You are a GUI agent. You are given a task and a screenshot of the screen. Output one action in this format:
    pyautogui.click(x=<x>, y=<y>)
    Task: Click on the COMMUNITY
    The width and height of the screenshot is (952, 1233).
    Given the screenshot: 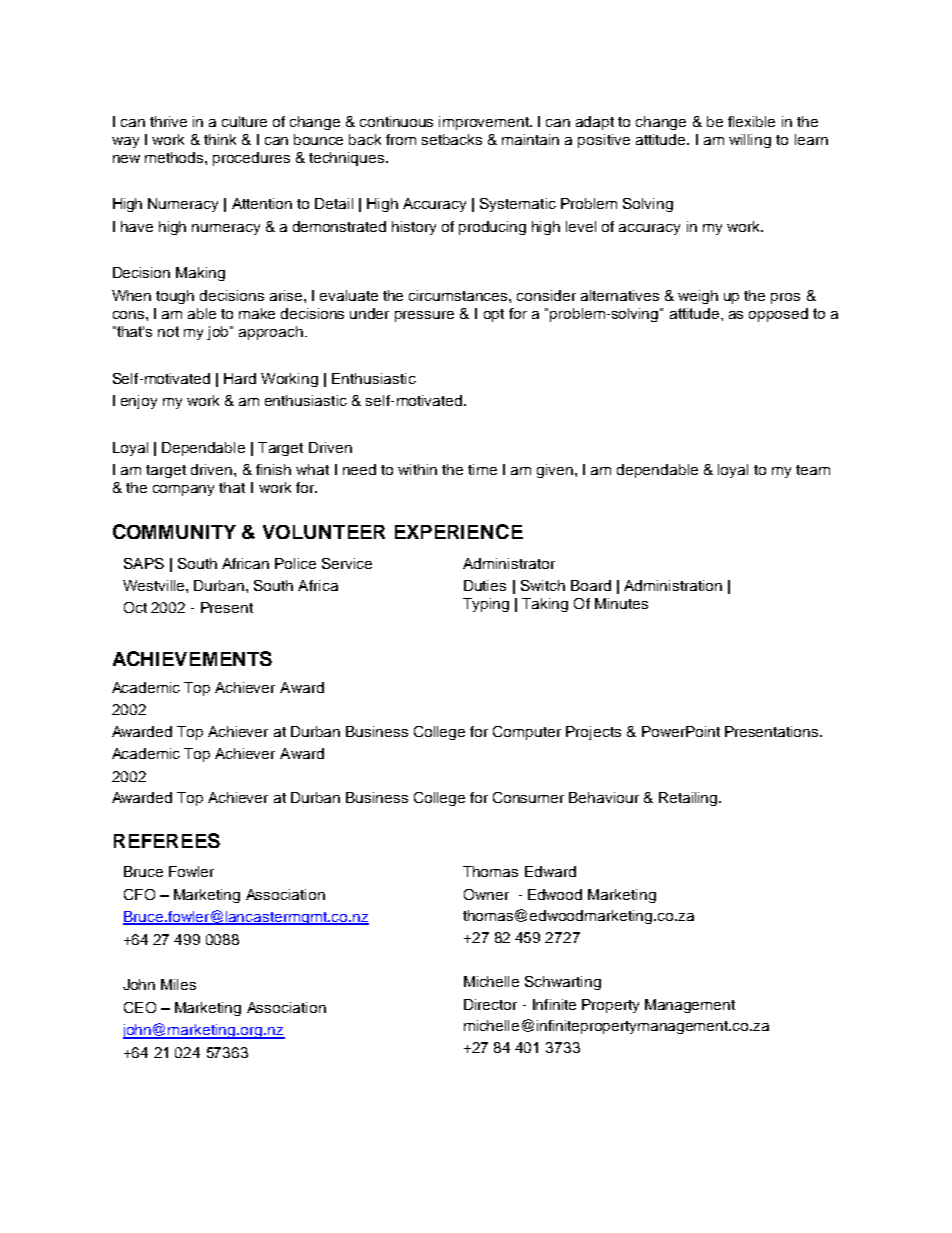 What is the action you would take?
    pyautogui.click(x=174, y=531)
